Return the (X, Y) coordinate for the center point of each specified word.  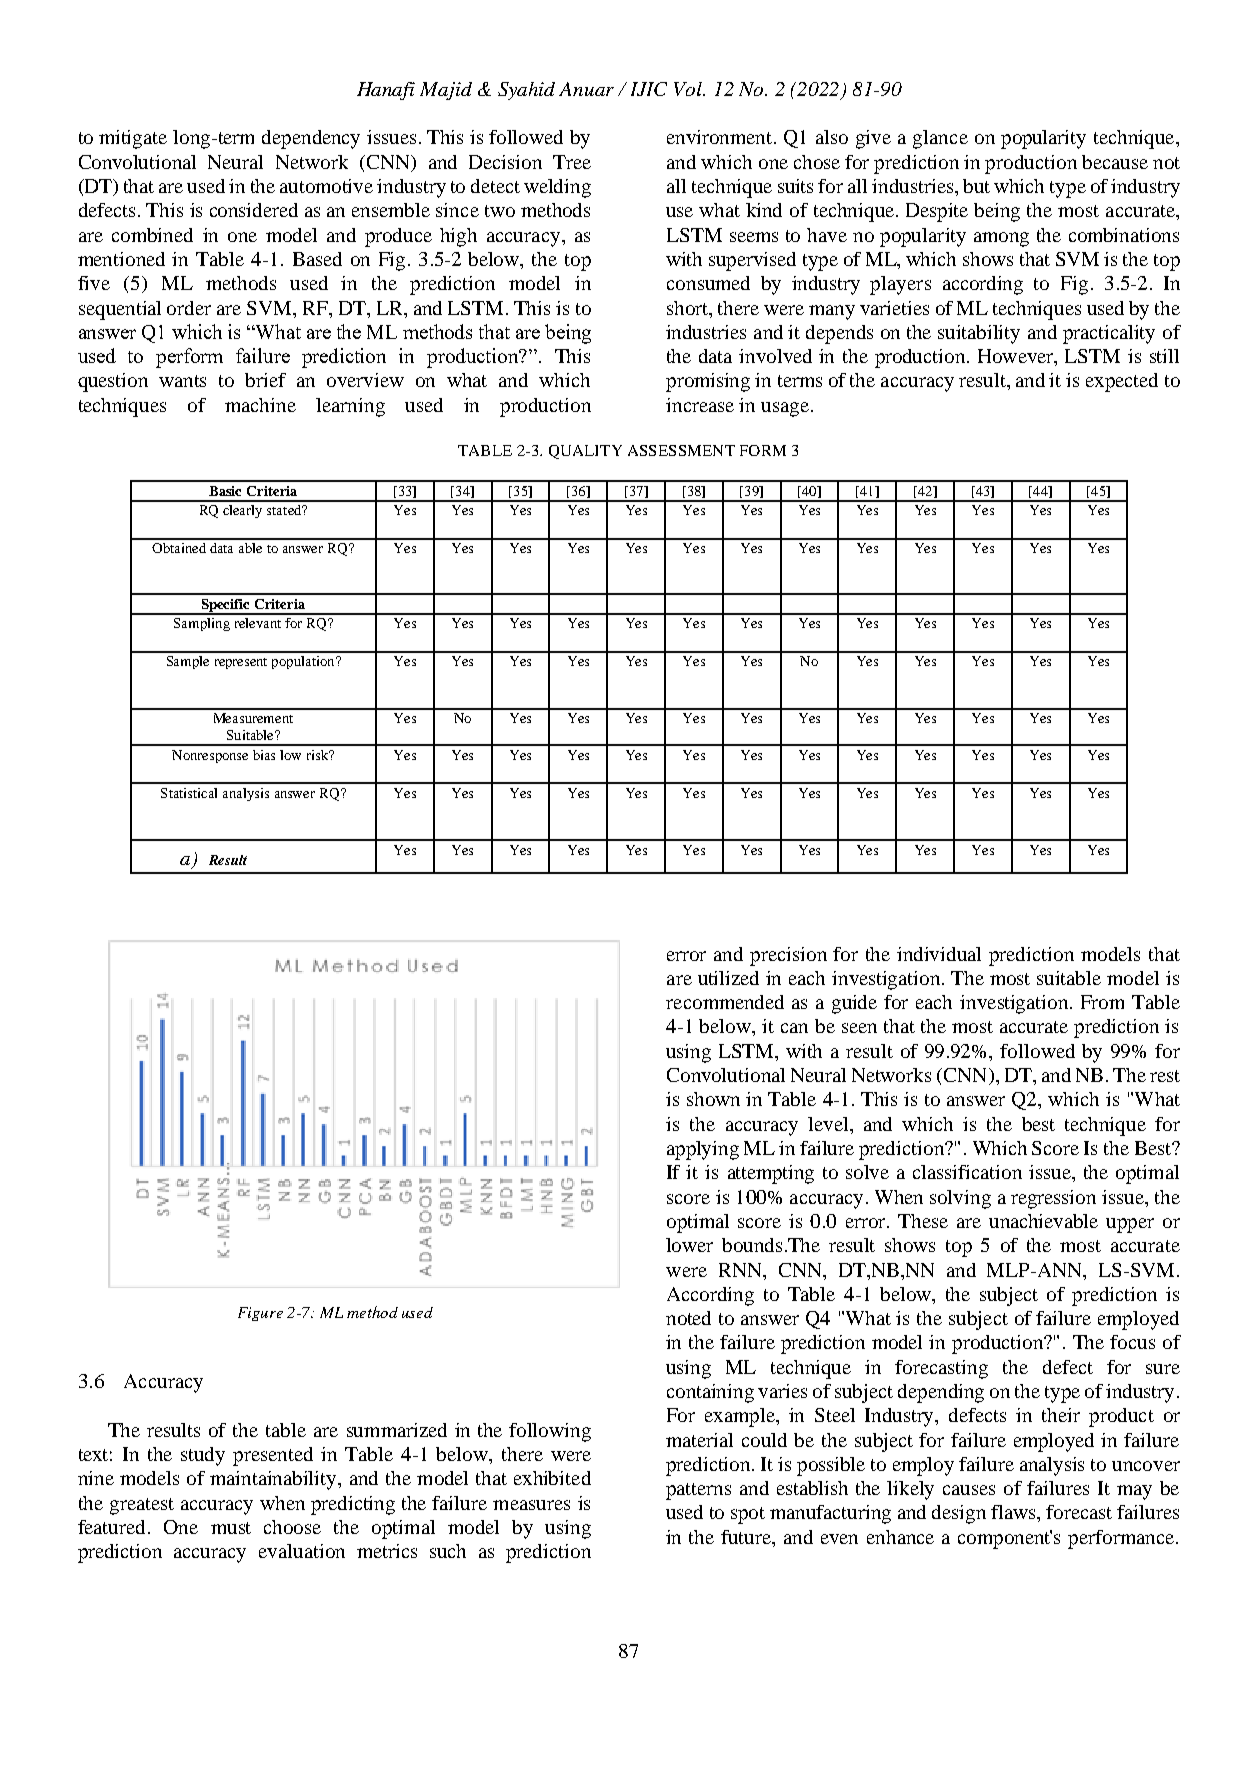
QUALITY (585, 452)
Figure (260, 1314)
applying (703, 1150)
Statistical (189, 793)
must (231, 1528)
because (1115, 162)
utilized (728, 978)
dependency (311, 139)
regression (1053, 1199)
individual (939, 954)
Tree (572, 162)
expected (1122, 382)
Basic (225, 491)
